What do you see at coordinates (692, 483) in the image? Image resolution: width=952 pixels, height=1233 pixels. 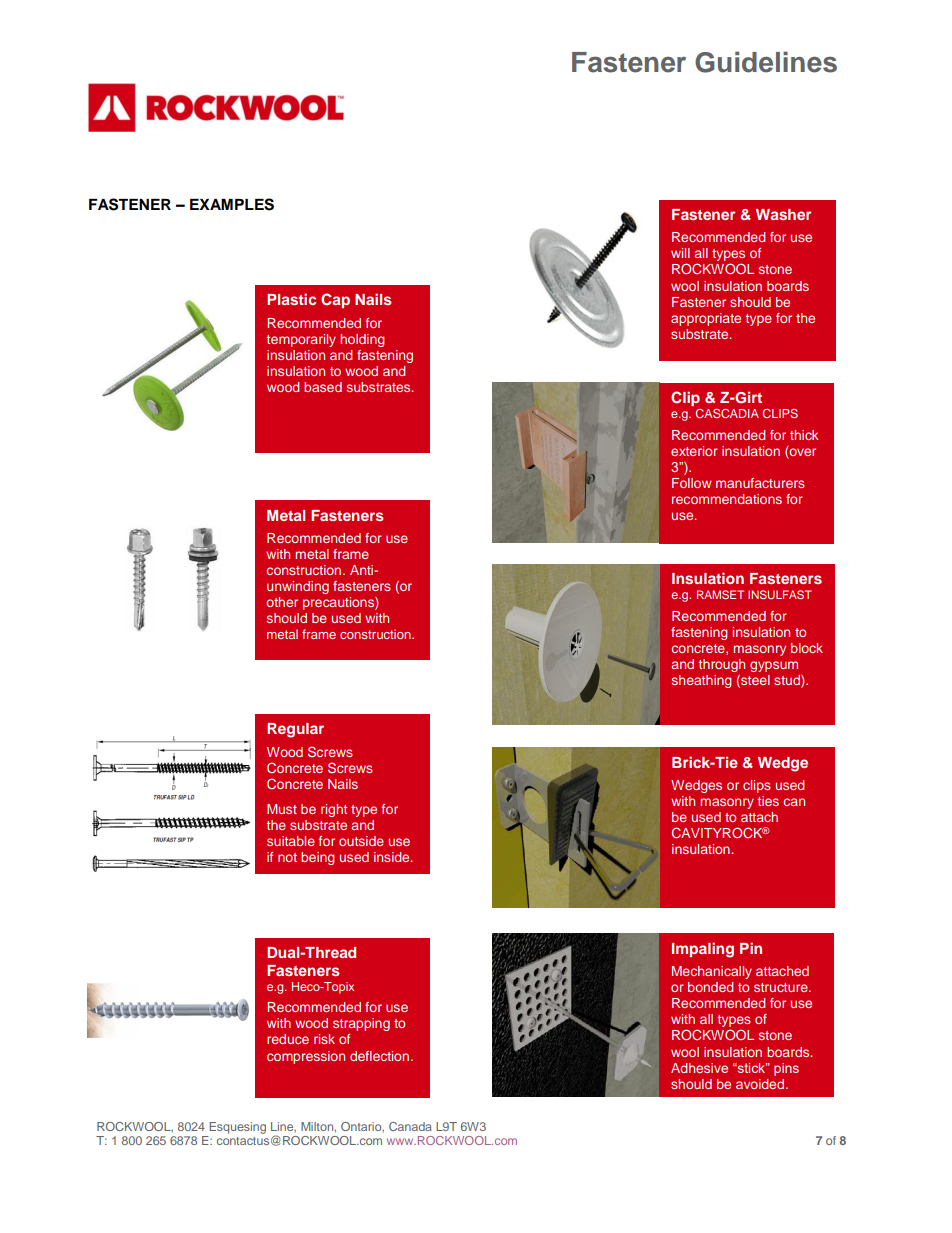 I see `Follow` at bounding box center [692, 483].
